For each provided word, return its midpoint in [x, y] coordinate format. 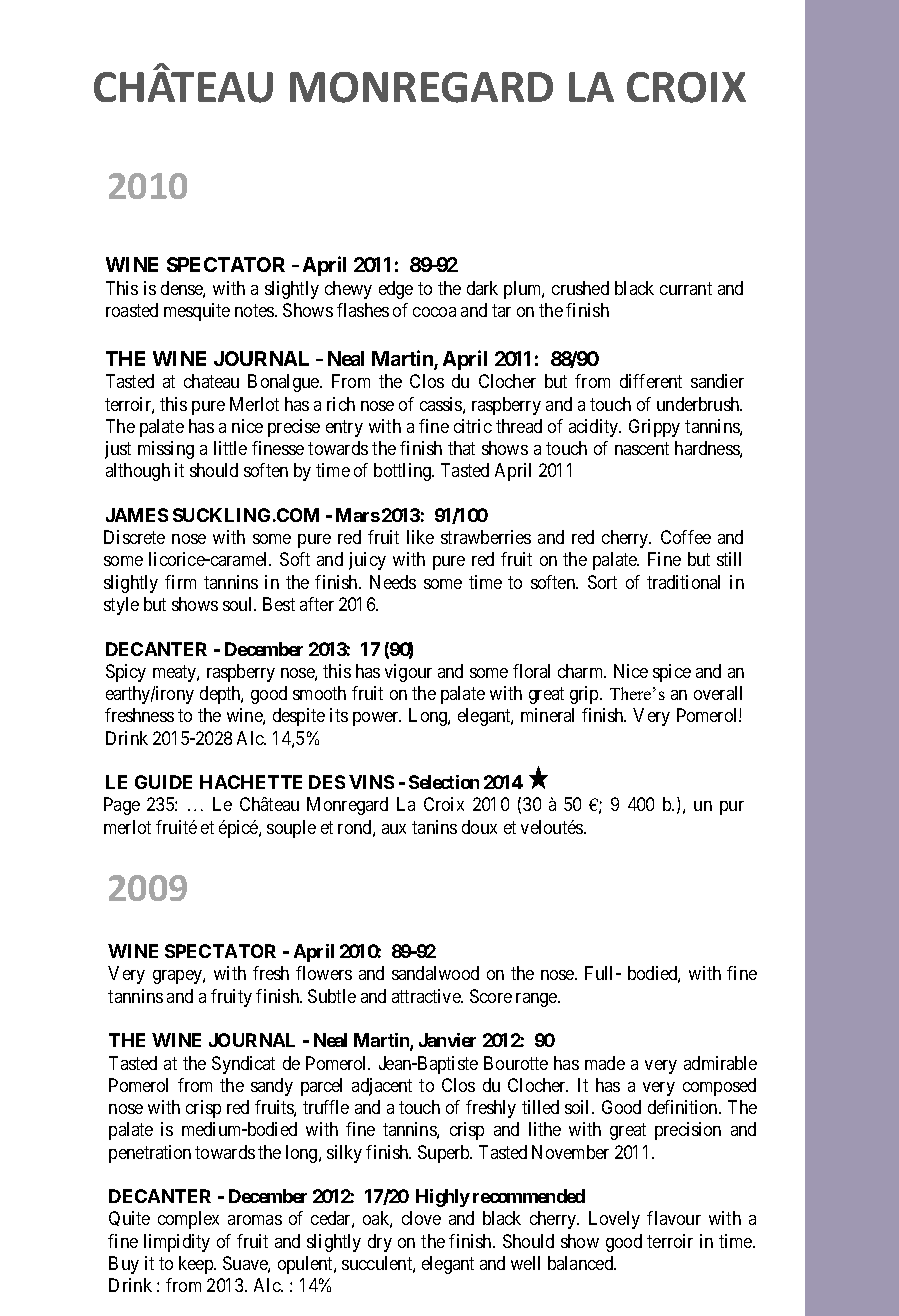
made [605, 1063]
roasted [132, 310]
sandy [272, 1087]
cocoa [434, 312]
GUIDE [163, 782]
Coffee [686, 537]
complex [188, 1220]
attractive [427, 996]
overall [718, 693]
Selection [444, 782]
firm [180, 582]
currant [686, 288]
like [420, 537]
